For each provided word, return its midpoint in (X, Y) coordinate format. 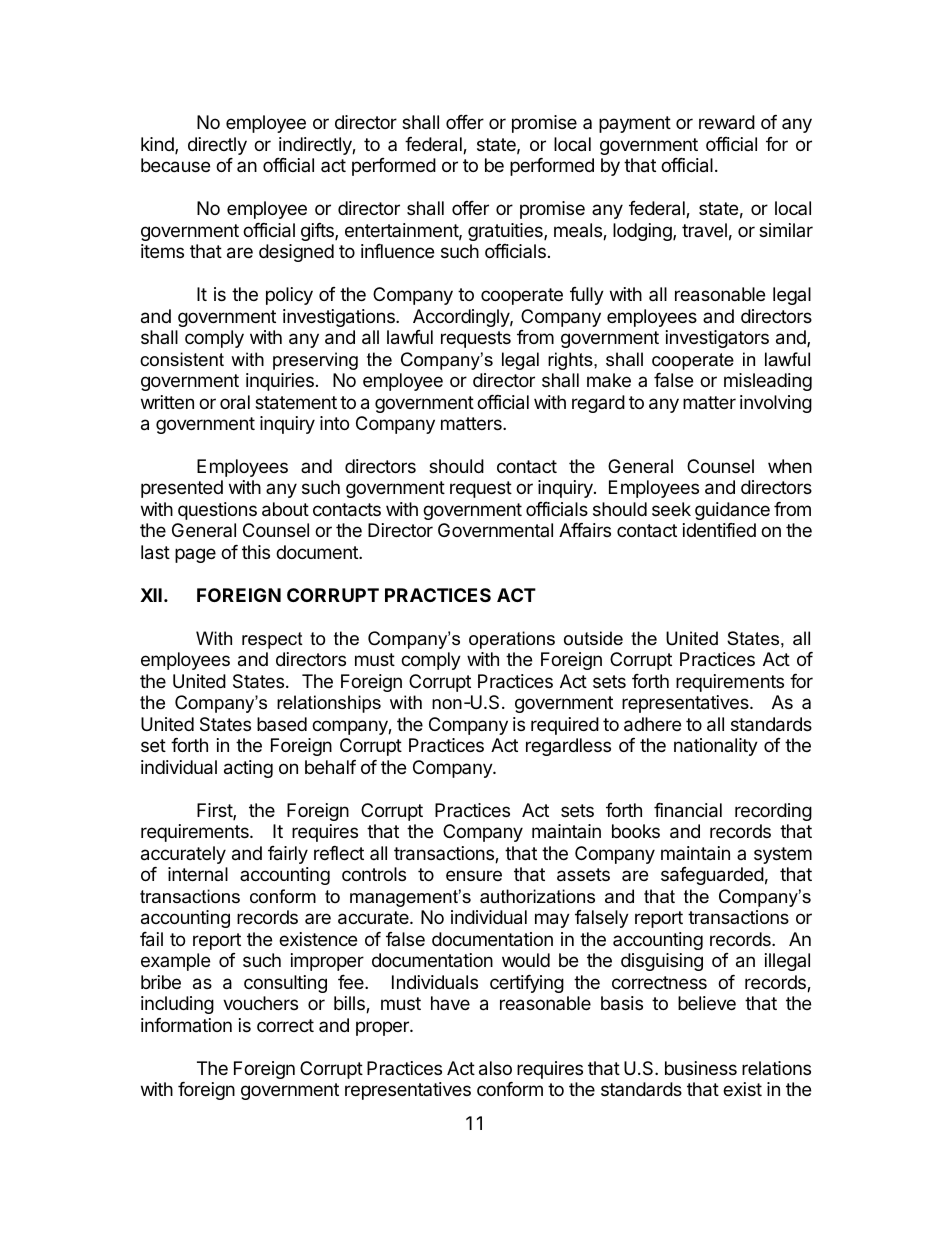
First (215, 811)
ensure (474, 875)
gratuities (506, 232)
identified (719, 530)
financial (688, 810)
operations (512, 640)
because (175, 165)
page (195, 555)
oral (235, 402)
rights (571, 361)
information (186, 1025)
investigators (717, 339)
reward (727, 122)
